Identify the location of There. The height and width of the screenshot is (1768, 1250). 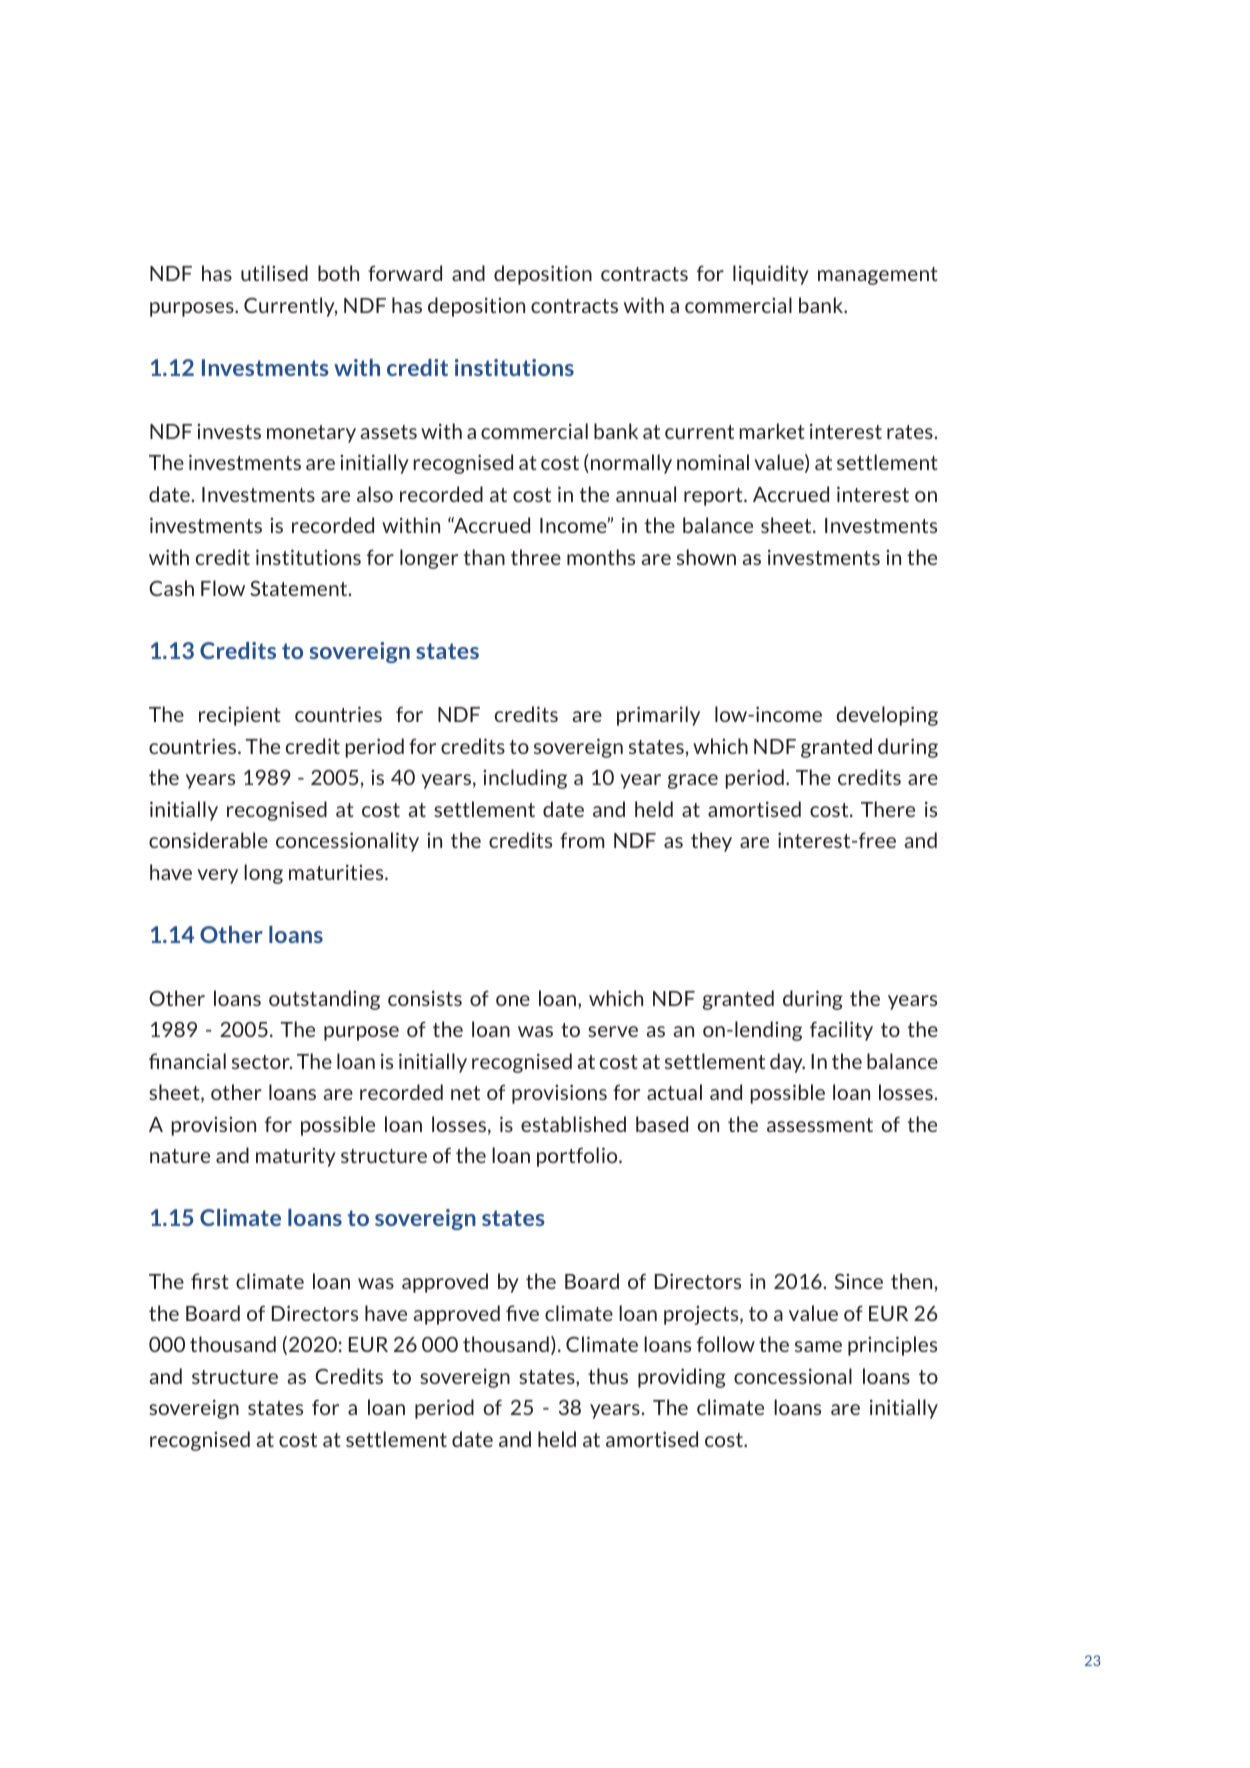
(888, 809).
